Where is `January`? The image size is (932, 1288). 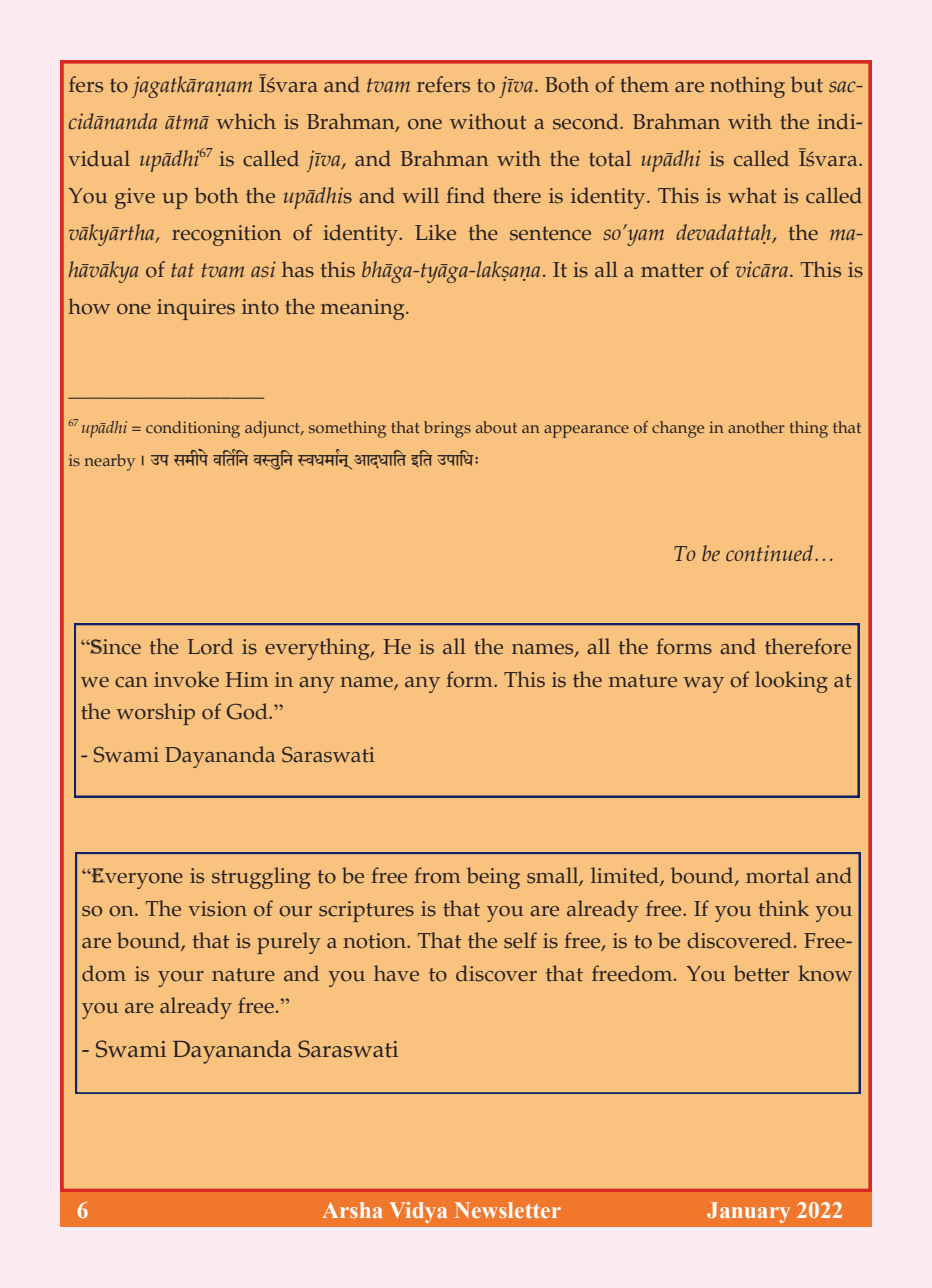
January is located at coordinates (748, 1212).
